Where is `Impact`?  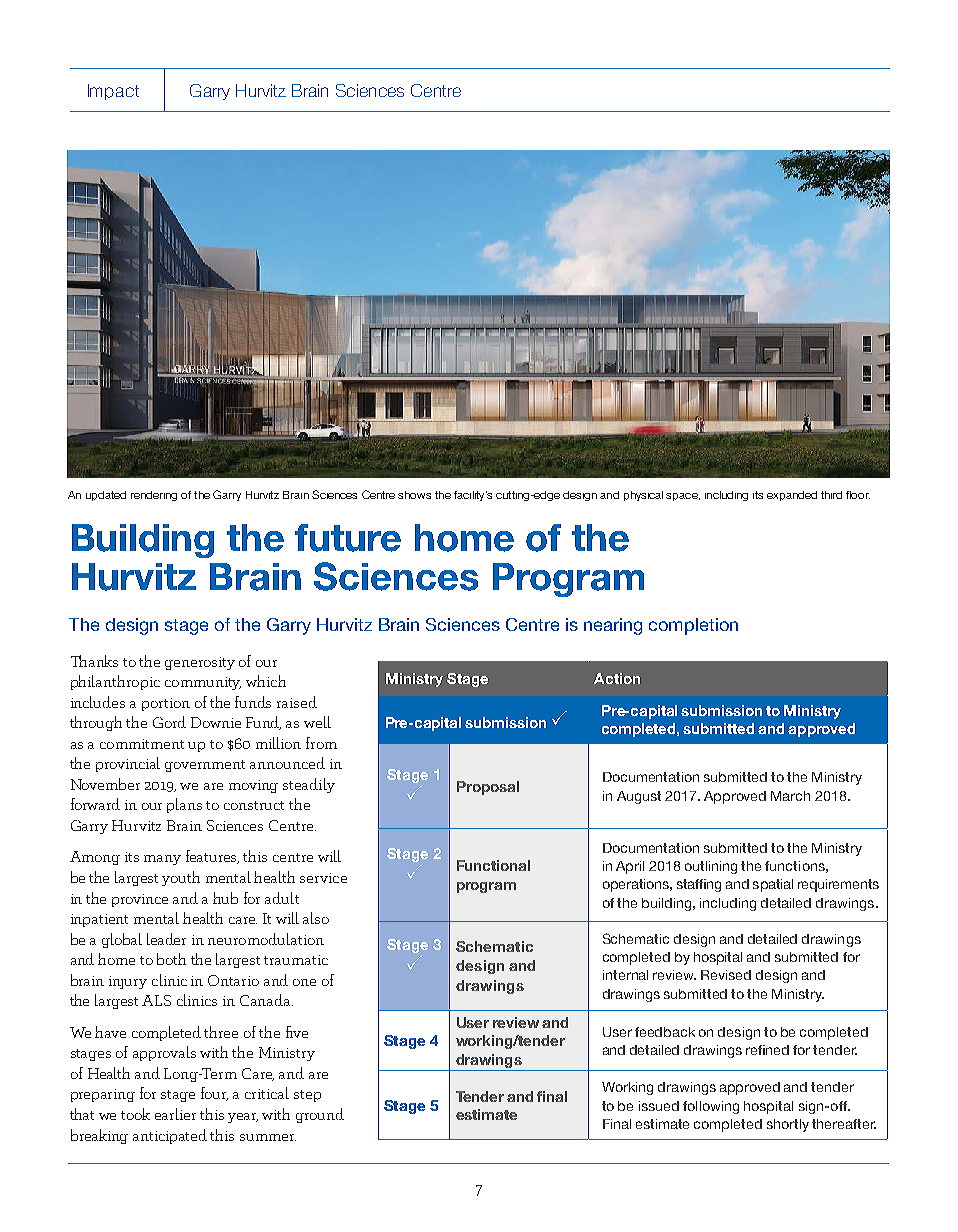
Impact is located at coordinates (113, 92).
